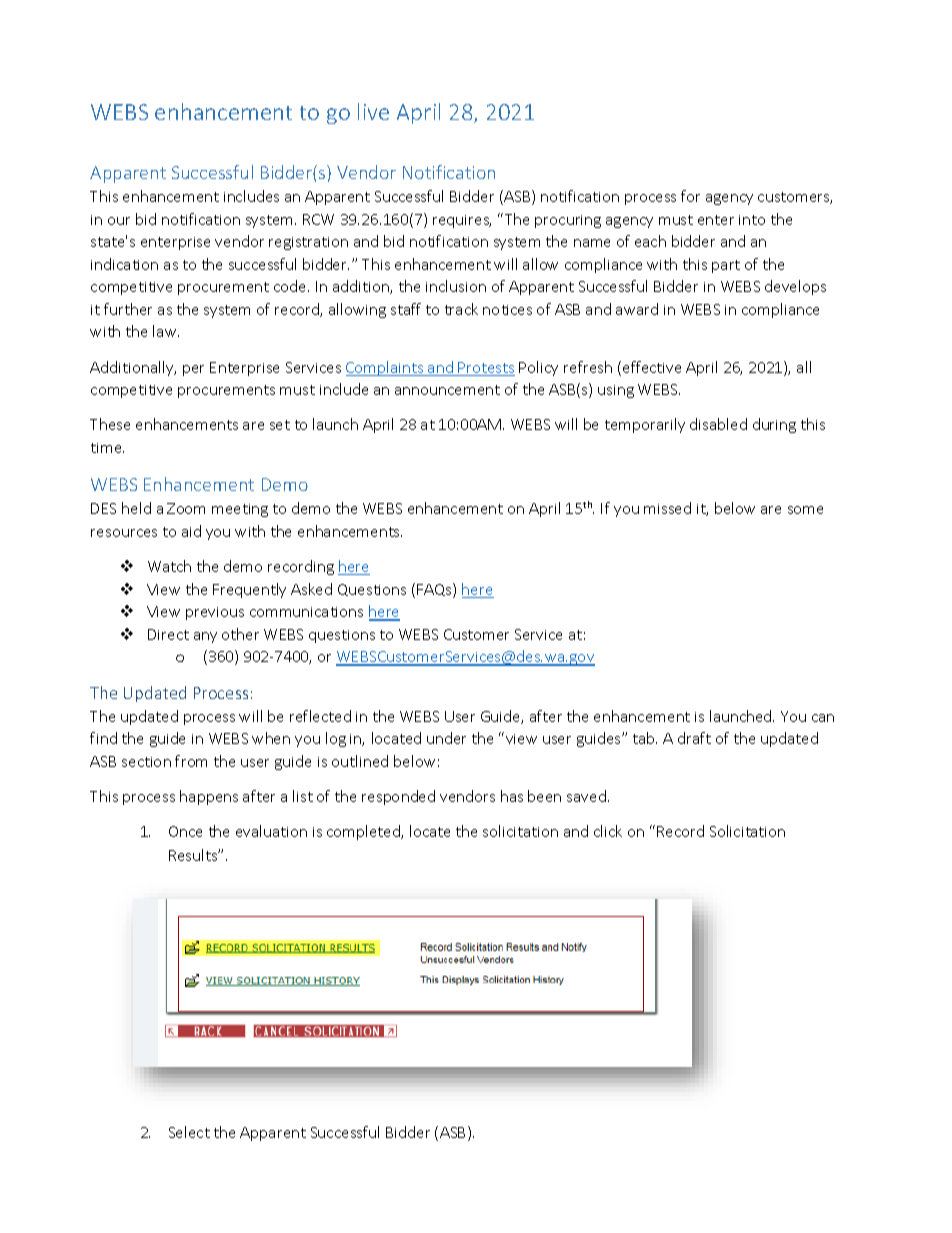  What do you see at coordinates (373, 111) in the image?
I see `live` at bounding box center [373, 111].
